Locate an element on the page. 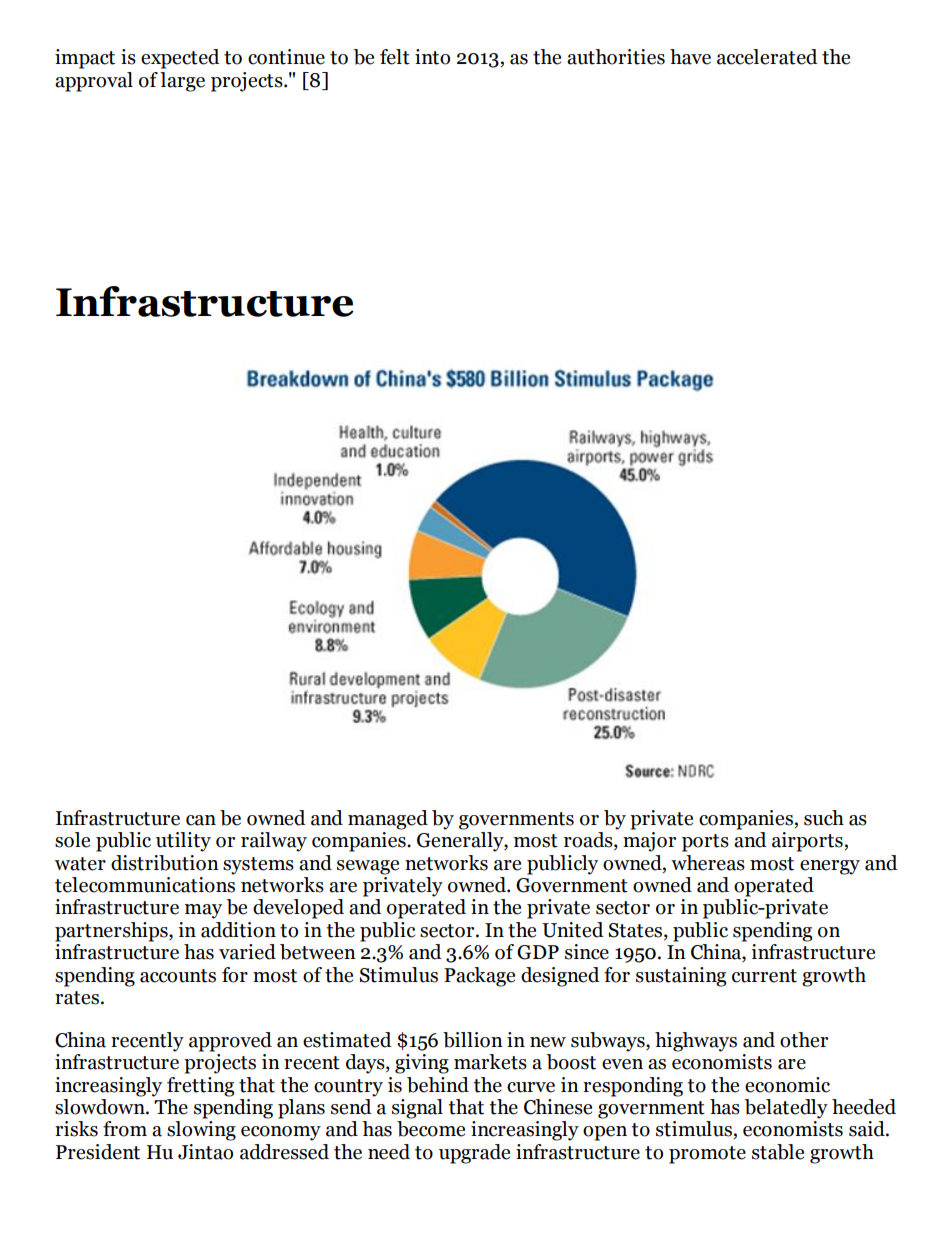 The image size is (952, 1233). can is located at coordinates (201, 820).
